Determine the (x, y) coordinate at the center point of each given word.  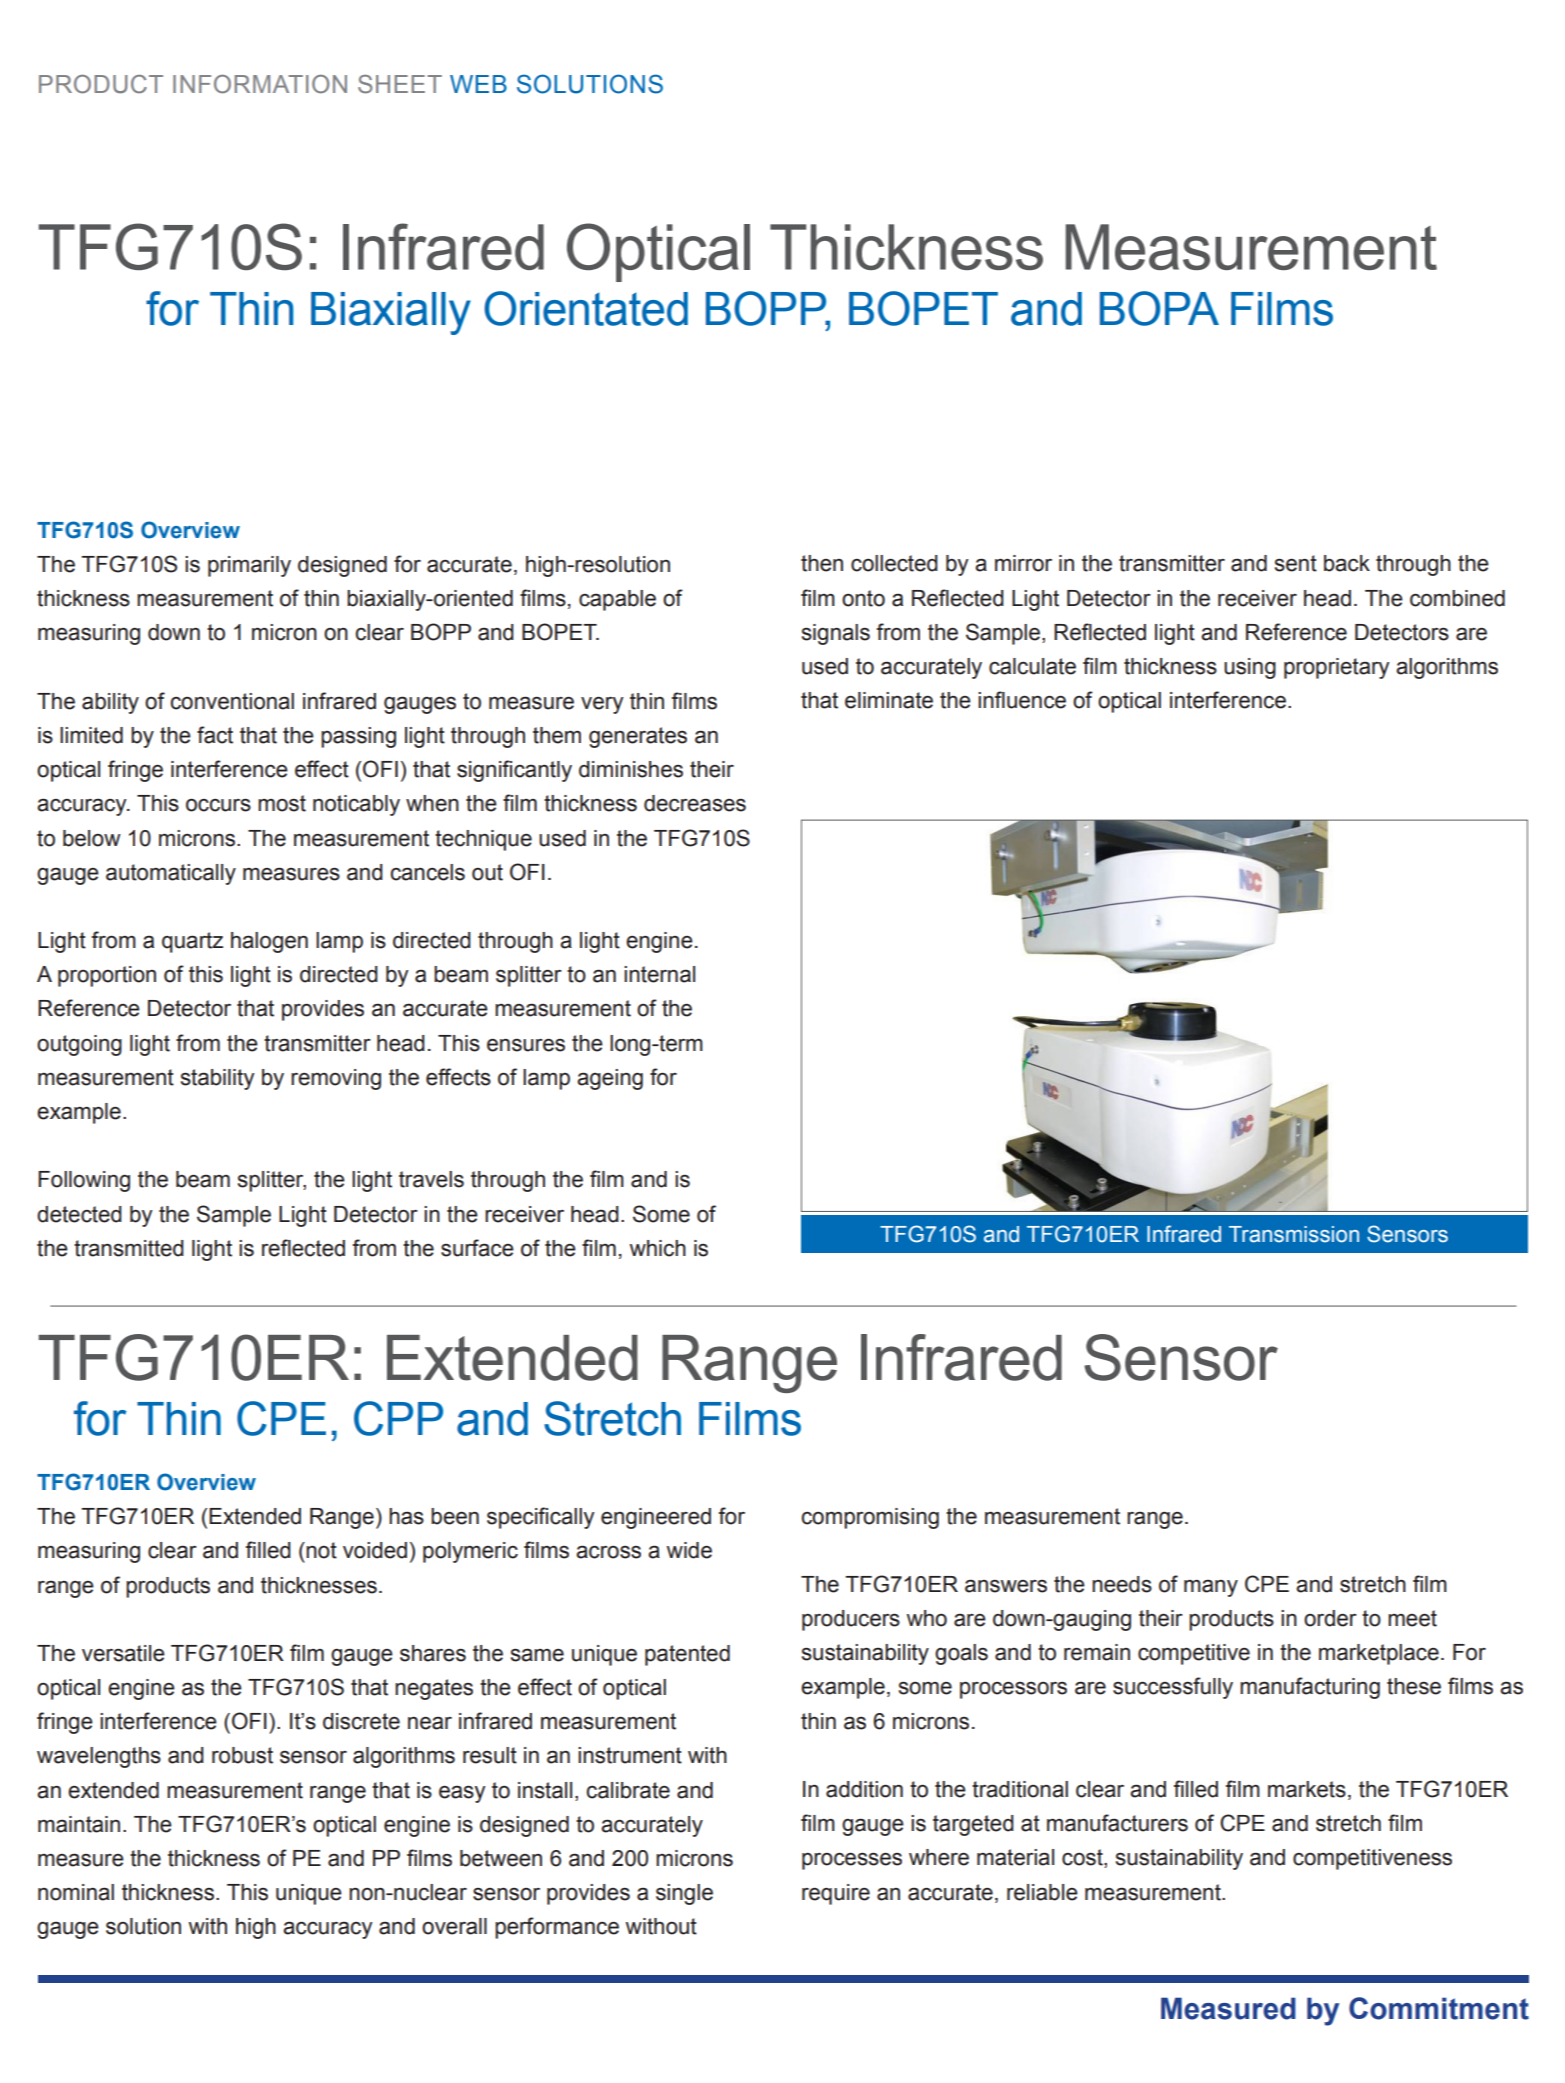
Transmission (1294, 1234)
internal (659, 974)
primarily (249, 566)
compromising (870, 1518)
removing (336, 1079)
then (822, 563)
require (836, 1894)
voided (375, 1550)
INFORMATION (260, 84)
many (1211, 1588)
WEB (478, 84)
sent (1296, 563)
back (1347, 563)
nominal (76, 1892)
